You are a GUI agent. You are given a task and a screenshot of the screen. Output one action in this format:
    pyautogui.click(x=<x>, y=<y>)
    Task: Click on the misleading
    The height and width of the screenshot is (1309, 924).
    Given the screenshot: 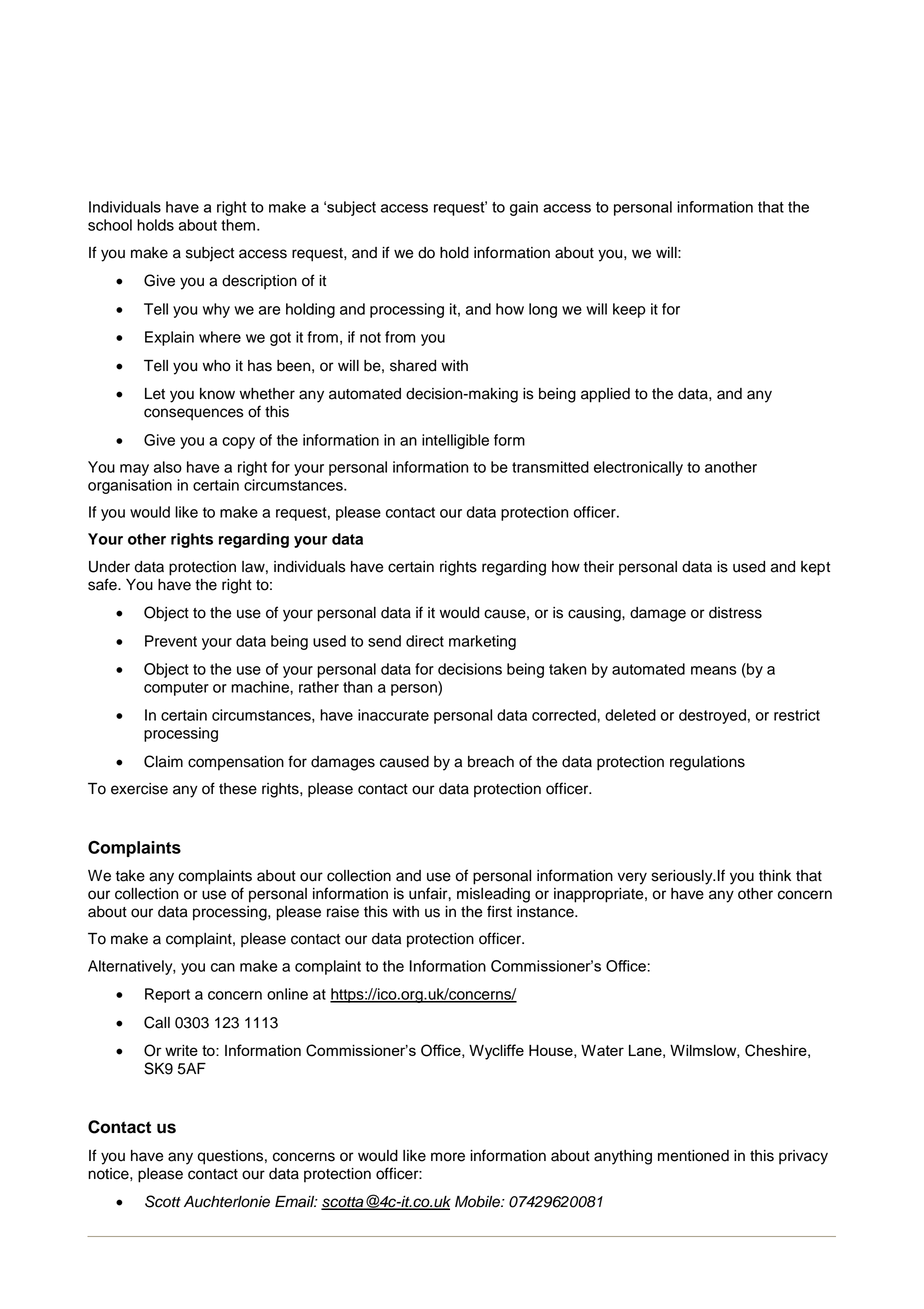 What is the action you would take?
    pyautogui.click(x=493, y=895)
